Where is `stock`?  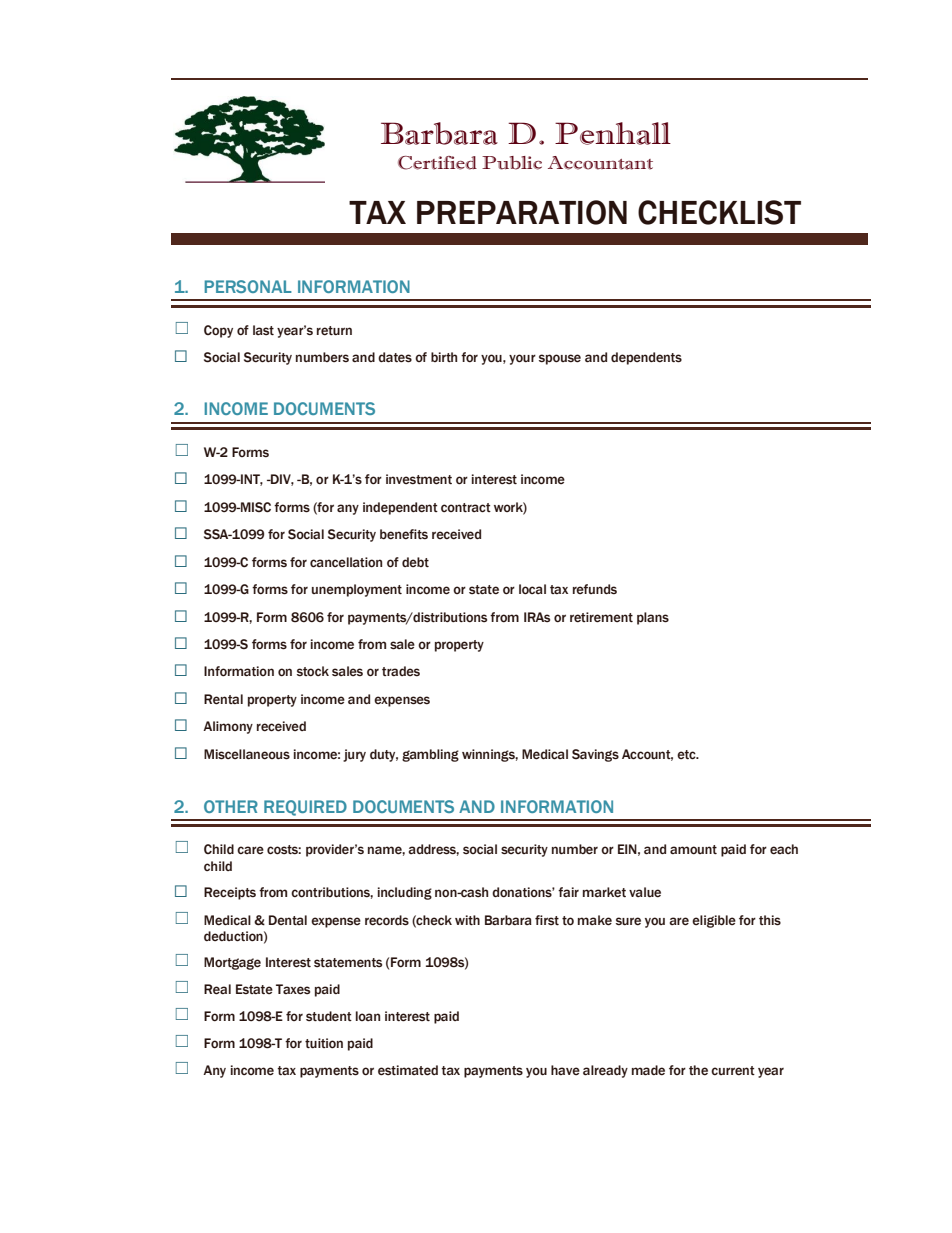
stock is located at coordinates (313, 671).
